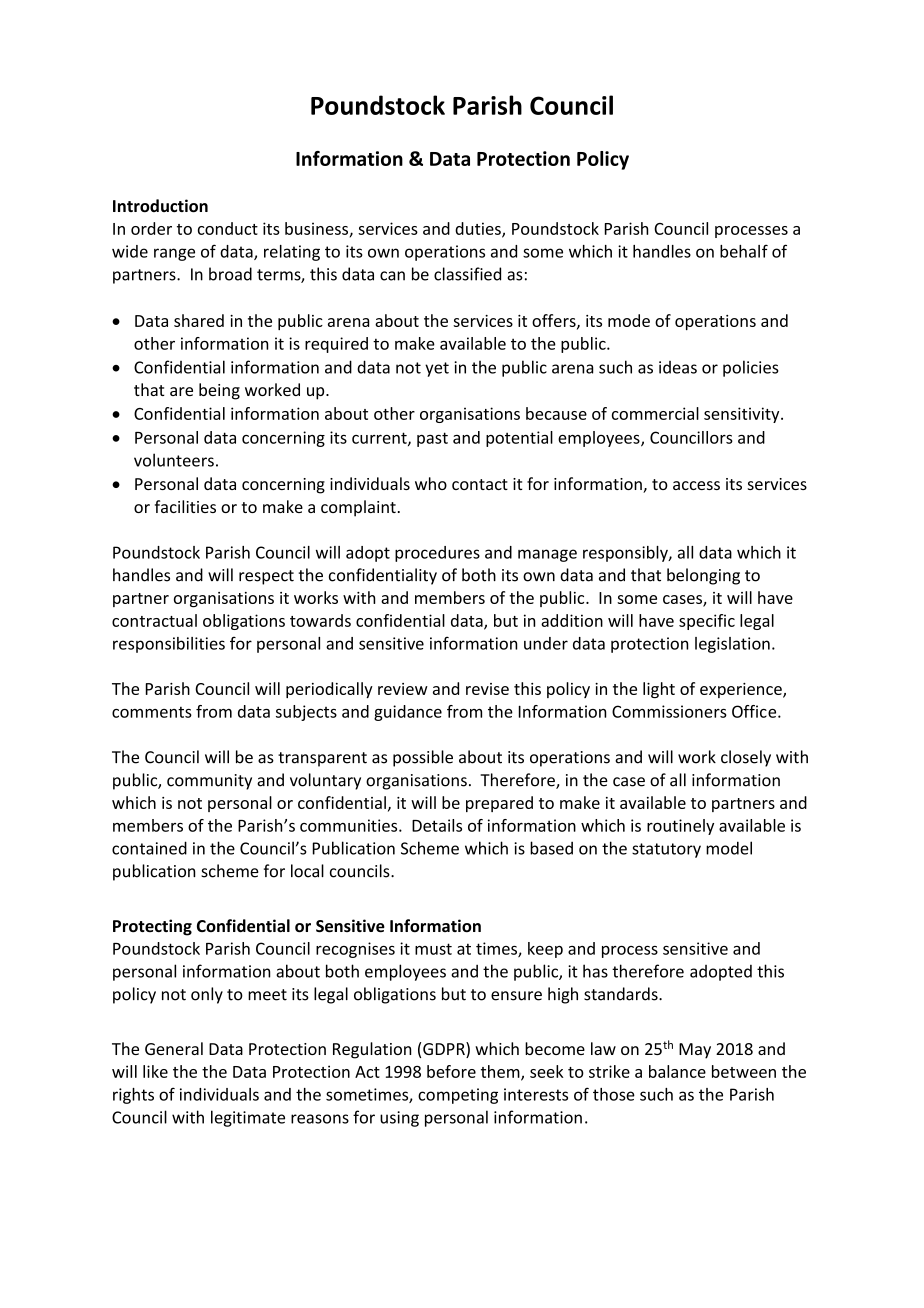  I want to click on duties, so click(479, 229).
